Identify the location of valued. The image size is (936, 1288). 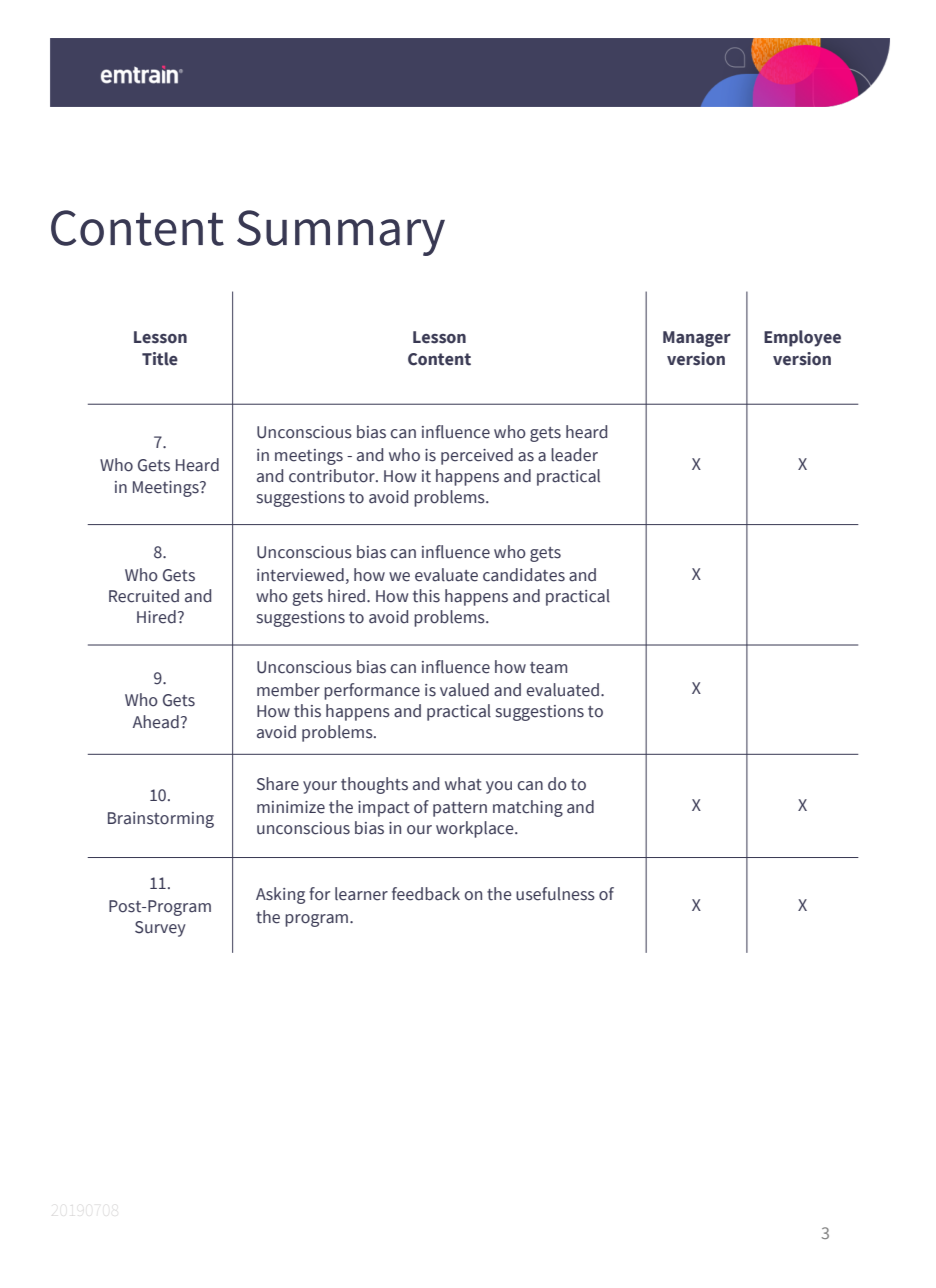
(464, 690).
